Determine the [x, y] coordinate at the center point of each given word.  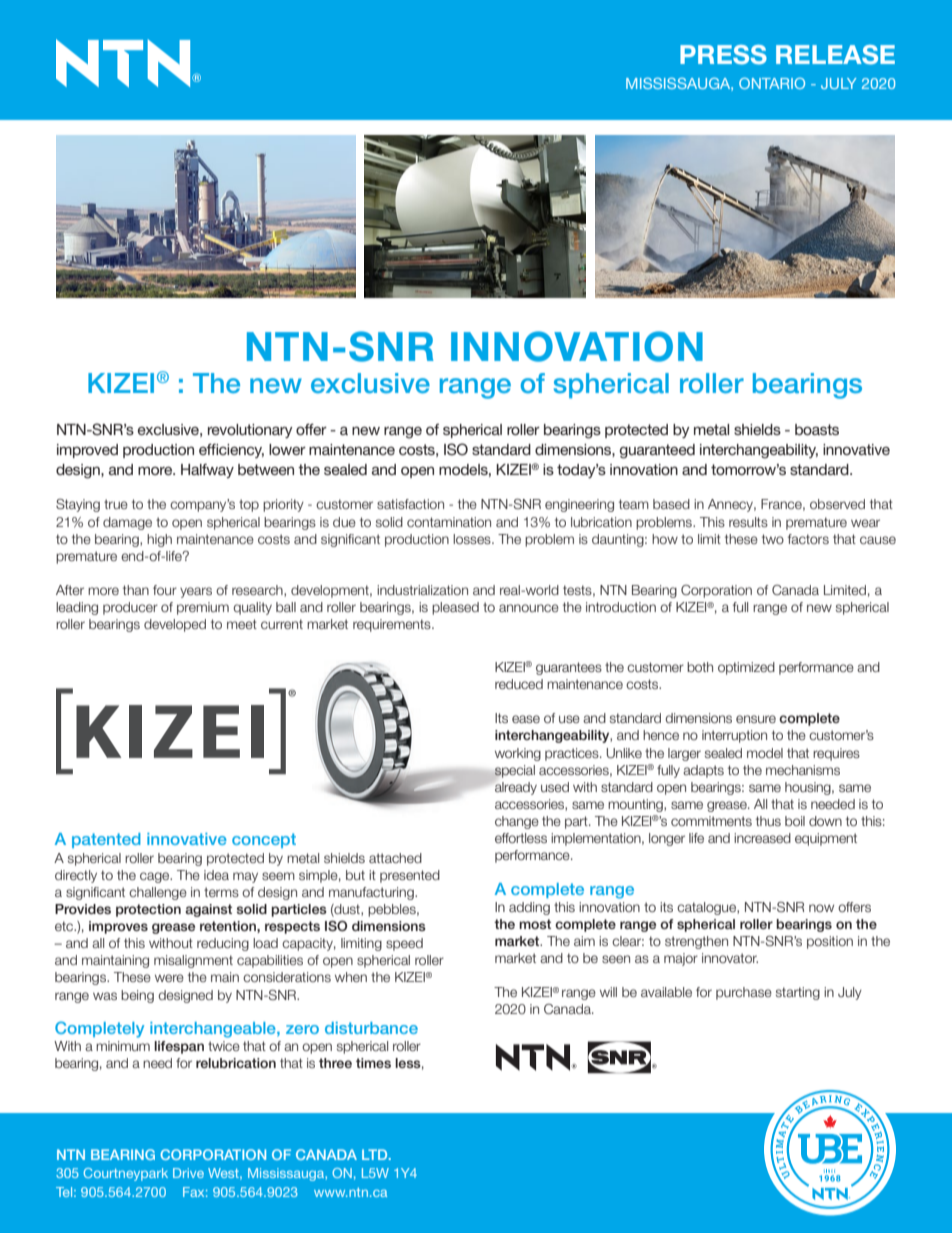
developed [175, 625]
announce [529, 608]
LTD [376, 1154]
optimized [746, 668]
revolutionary [250, 431]
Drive [188, 1173]
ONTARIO [772, 83]
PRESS [723, 55]
